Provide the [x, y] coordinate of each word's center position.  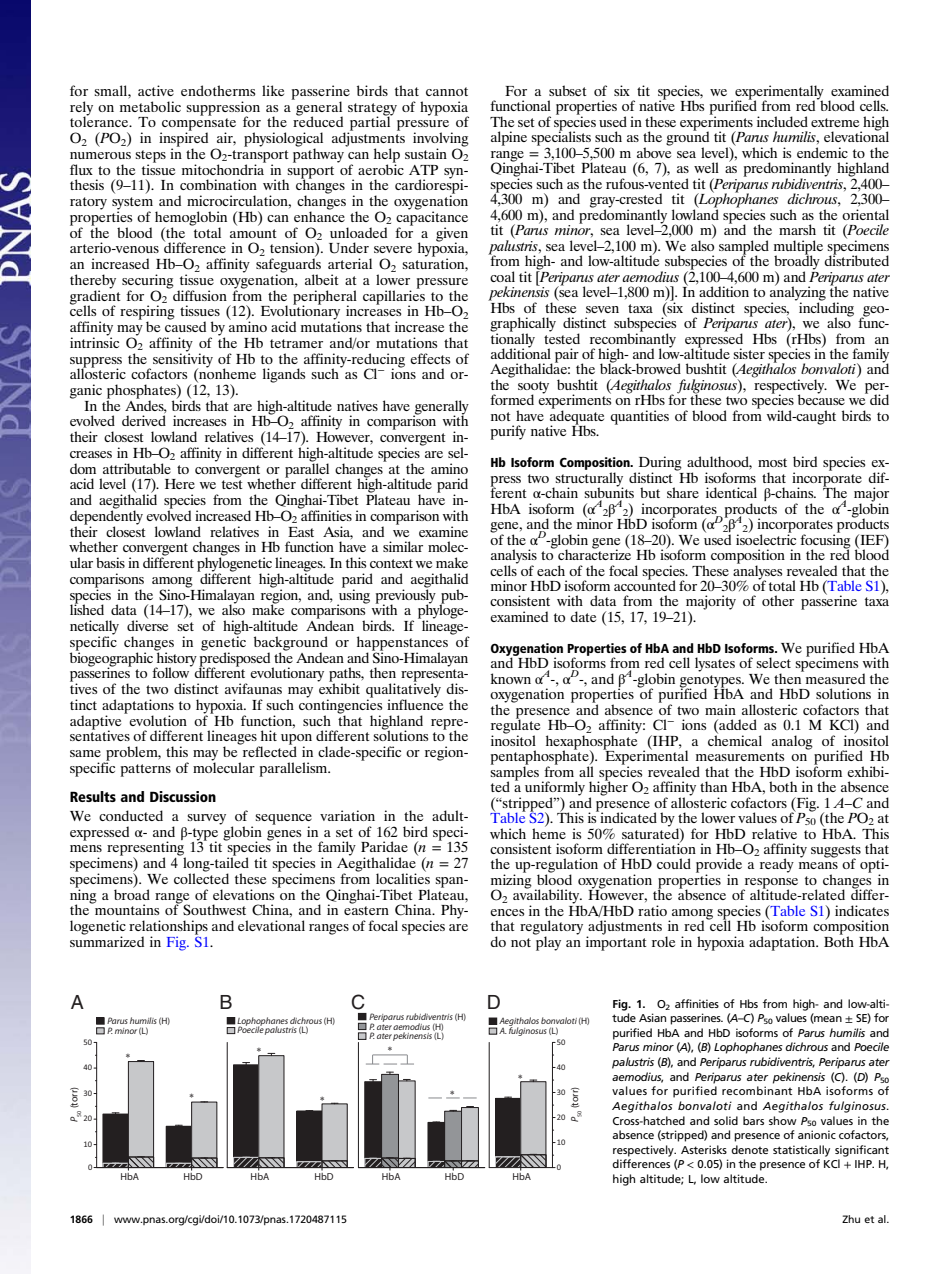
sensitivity [183, 360]
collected [201, 877]
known [511, 678]
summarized [107, 940]
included [782, 121]
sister [749, 353]
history [175, 659]
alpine [509, 138]
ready [777, 865]
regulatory [551, 928]
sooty [533, 388]
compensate [198, 125]
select [773, 662]
